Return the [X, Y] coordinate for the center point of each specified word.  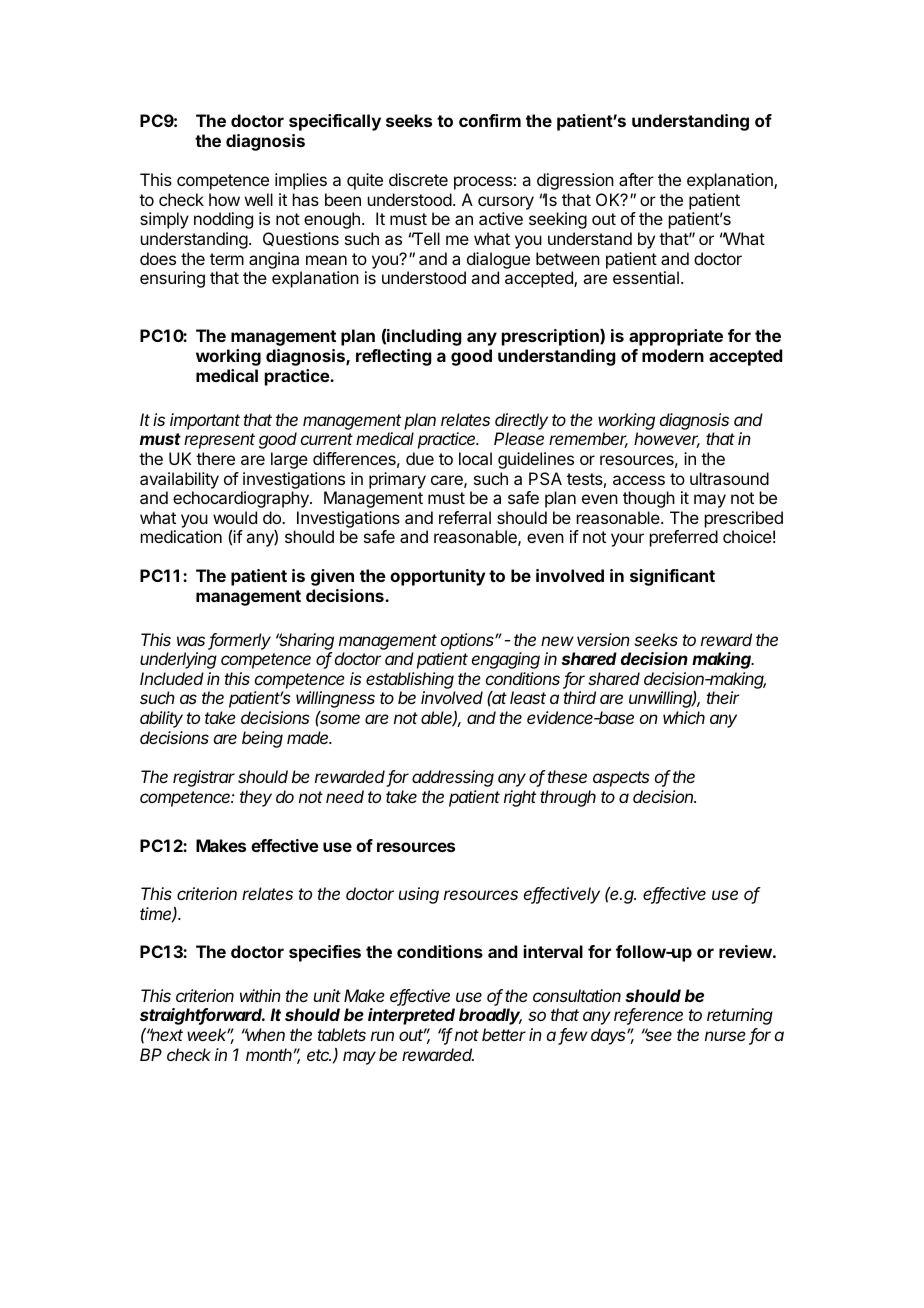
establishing [410, 680]
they [256, 798]
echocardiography [242, 499]
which [684, 717]
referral [465, 517]
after [636, 179]
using [419, 895]
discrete [418, 179]
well [259, 199]
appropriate [676, 337]
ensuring [172, 279]
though [649, 499]
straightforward [202, 1016]
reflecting [394, 357]
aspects [621, 779]
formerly [240, 641]
